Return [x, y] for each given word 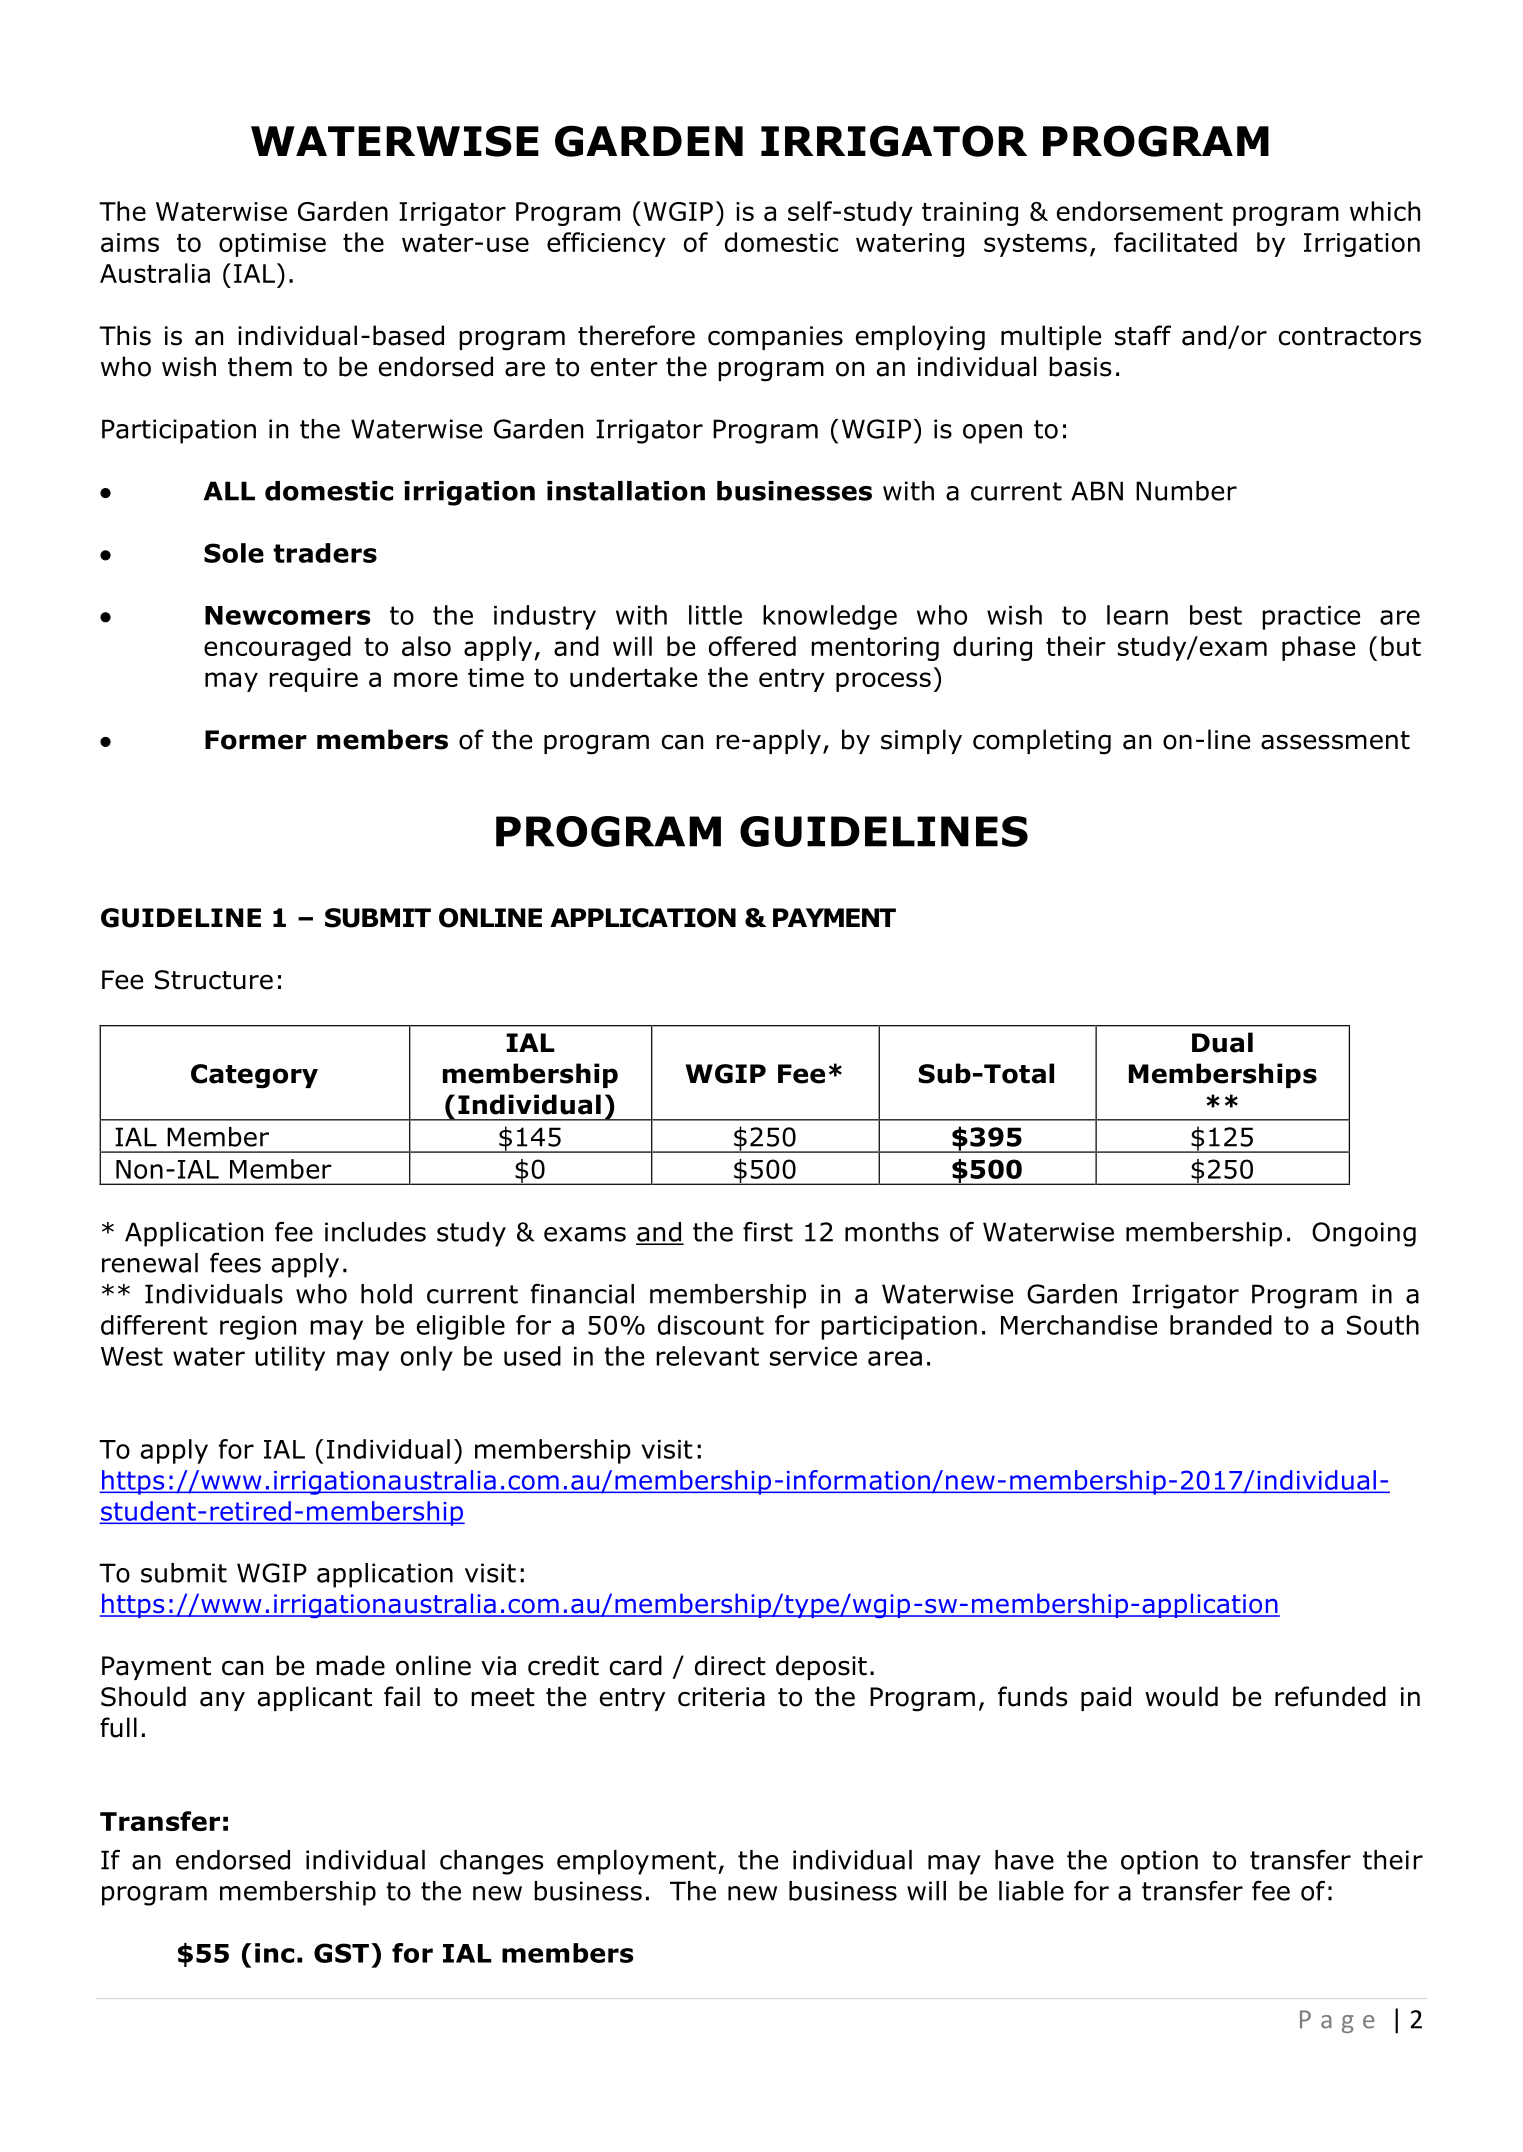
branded [1221, 1325]
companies [775, 338]
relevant [707, 1356]
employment [638, 1862]
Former [256, 740]
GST [341, 1953]
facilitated [1175, 242]
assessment [1335, 740]
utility [290, 1358]
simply [921, 741]
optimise [272, 245]
